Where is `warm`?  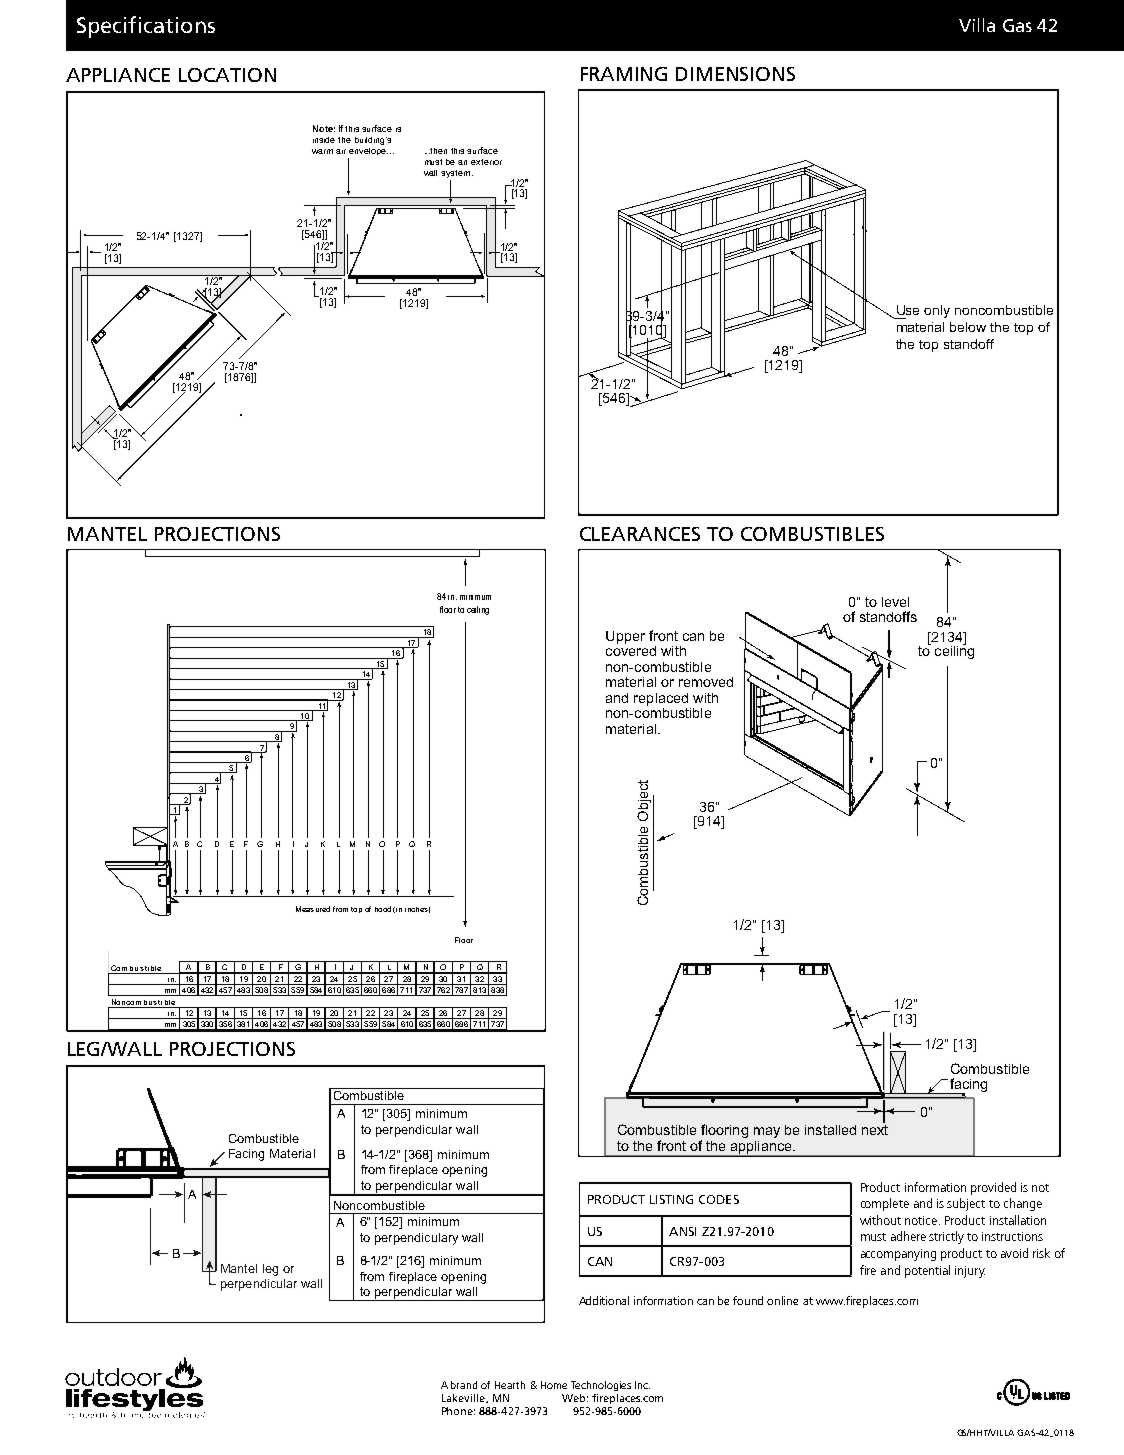 warm is located at coordinates (322, 151).
